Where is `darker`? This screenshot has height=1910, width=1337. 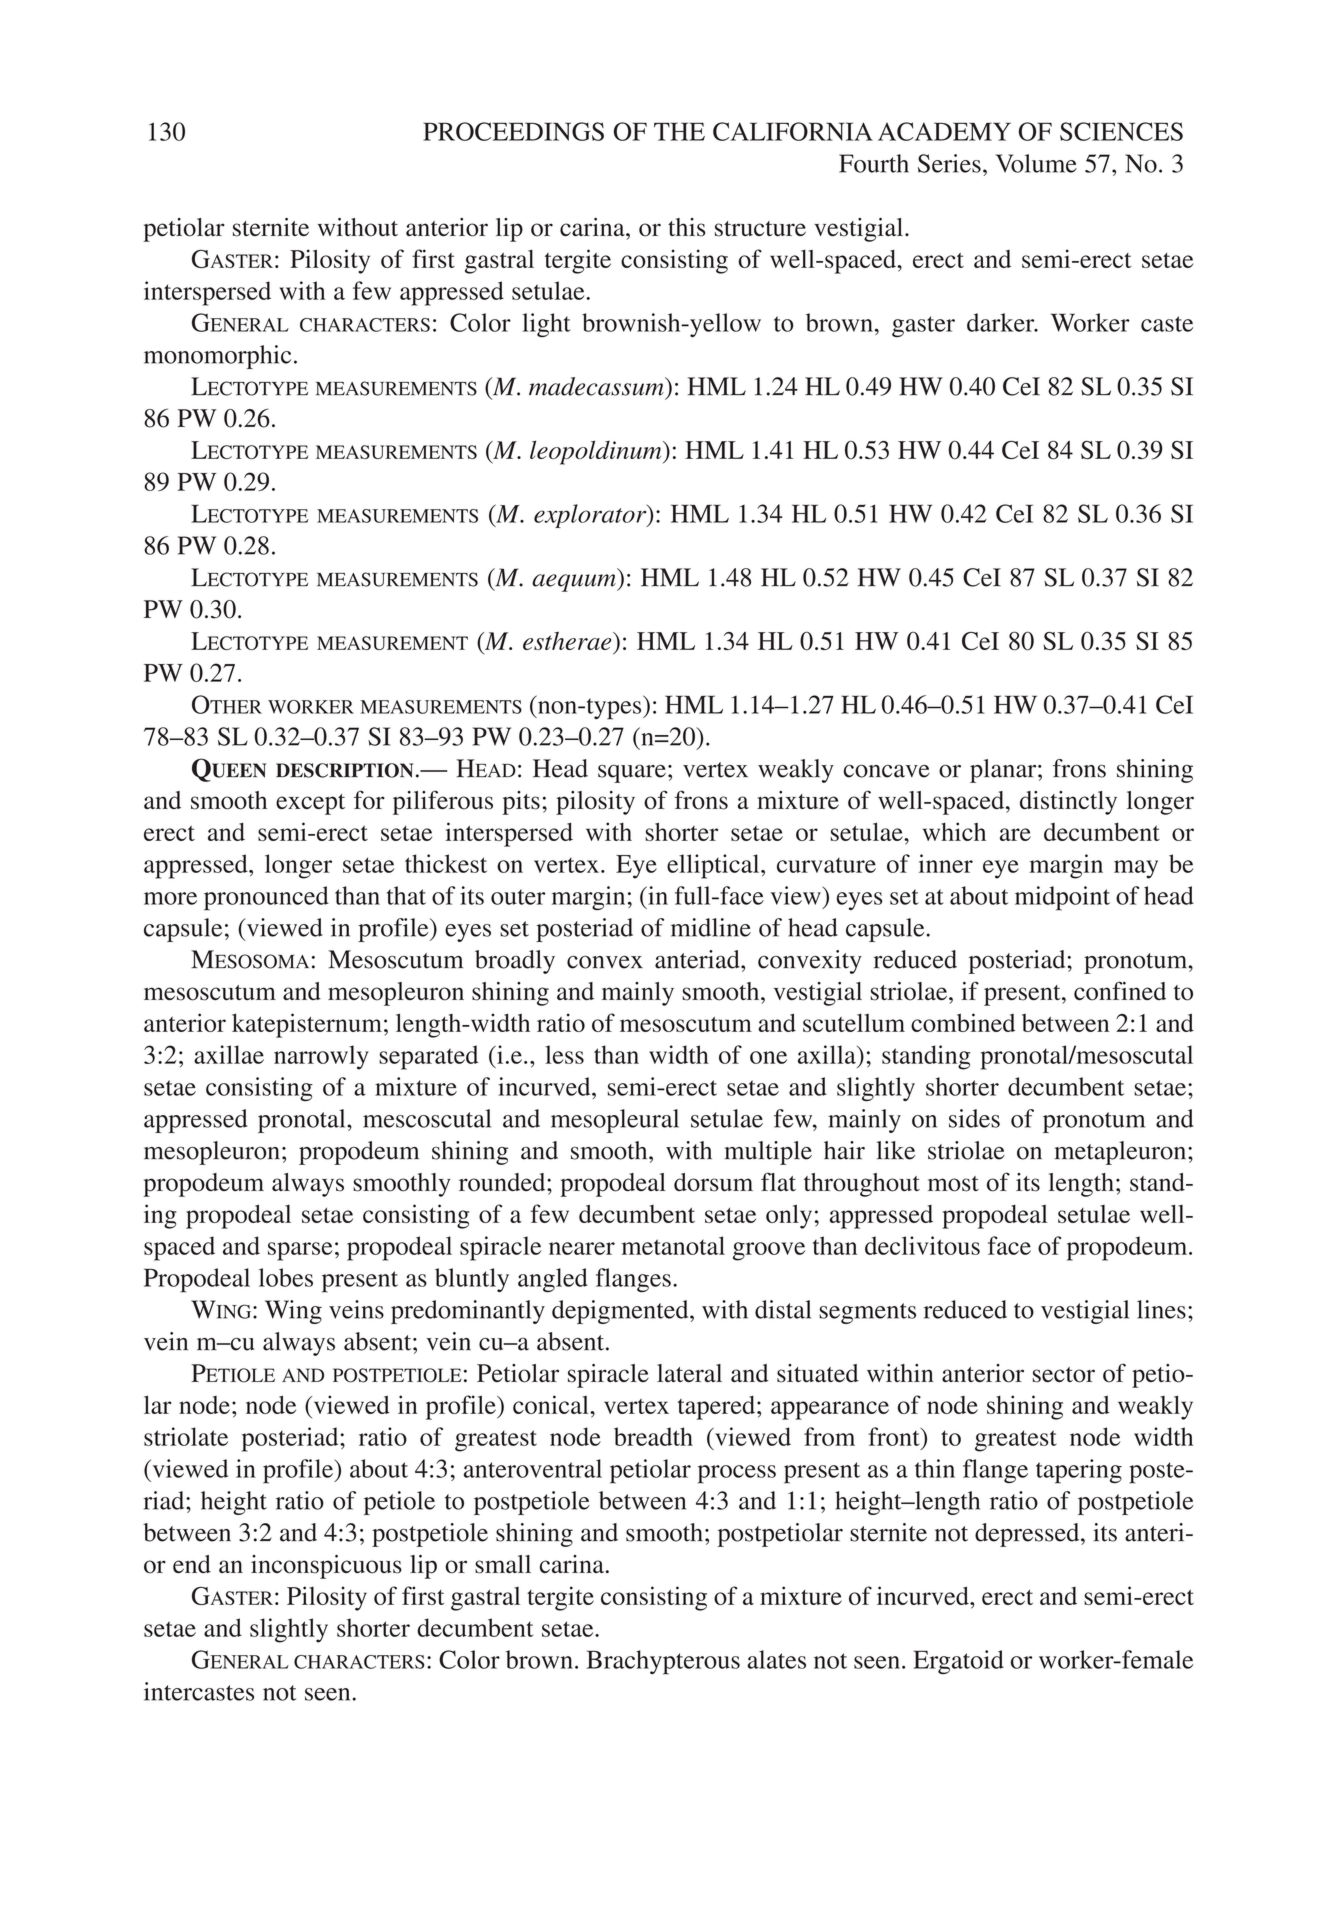
darker is located at coordinates (1002, 322).
